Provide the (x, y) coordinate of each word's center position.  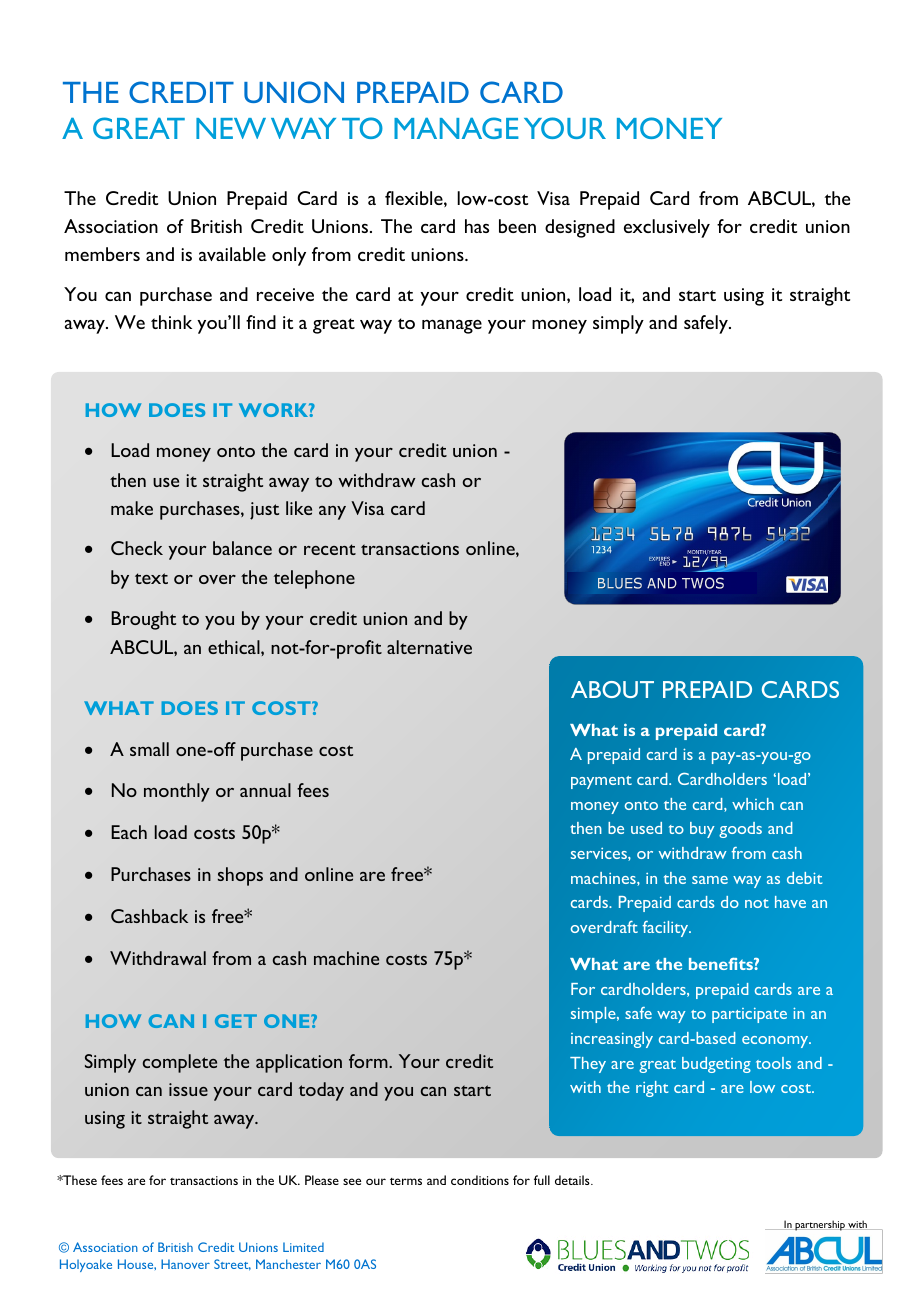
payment (601, 782)
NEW (231, 128)
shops (240, 876)
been (517, 226)
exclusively (667, 228)
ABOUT (612, 689)
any (332, 513)
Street (232, 1264)
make (132, 508)
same (710, 880)
